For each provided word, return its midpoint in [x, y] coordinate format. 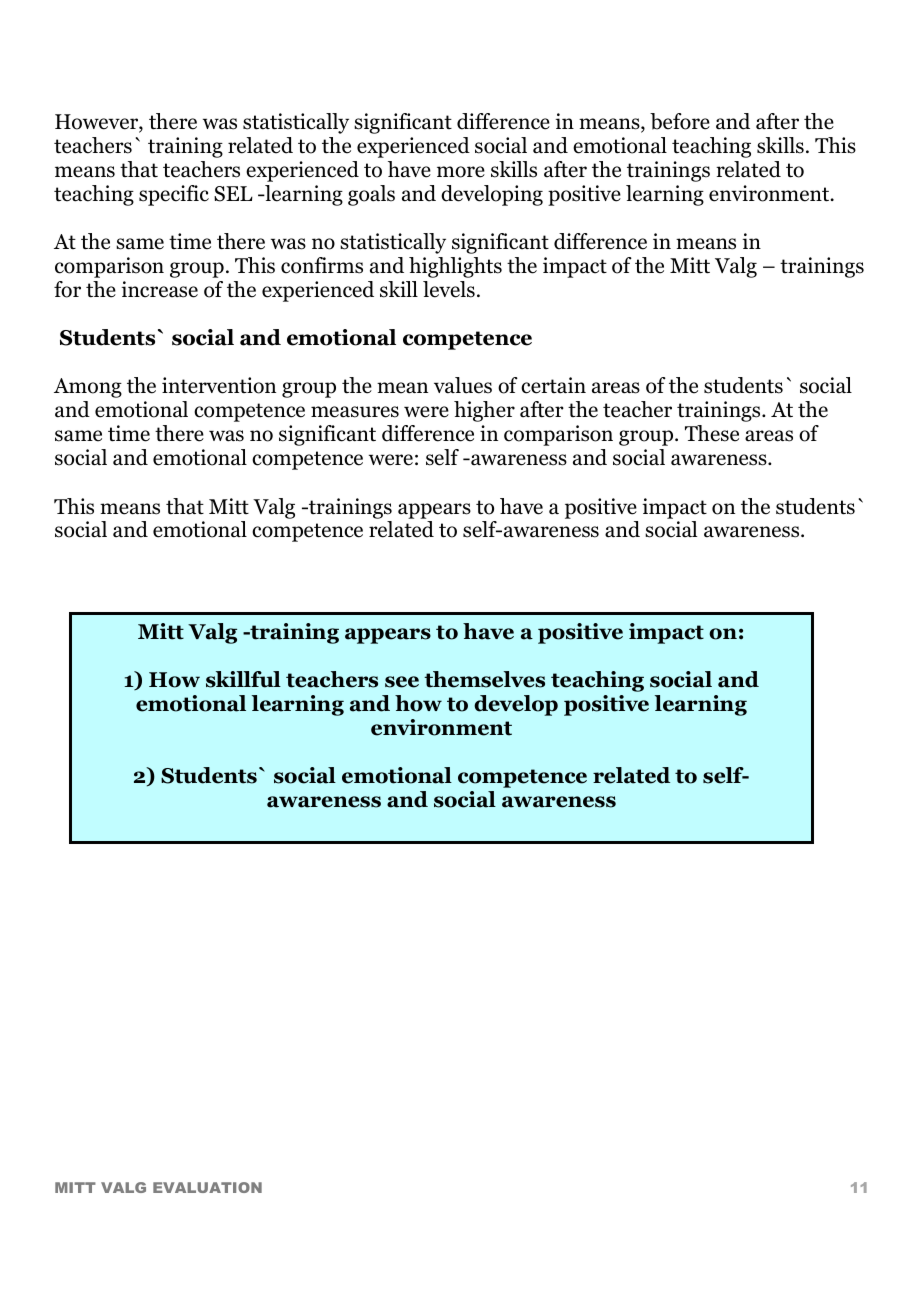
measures [355, 412]
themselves [484, 679]
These [712, 433]
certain [553, 385]
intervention [219, 385]
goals [371, 195]
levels [449, 289]
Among [88, 388]
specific [174, 195]
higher [484, 411]
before [680, 121]
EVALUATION [207, 1187]
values [463, 385]
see [402, 682]
